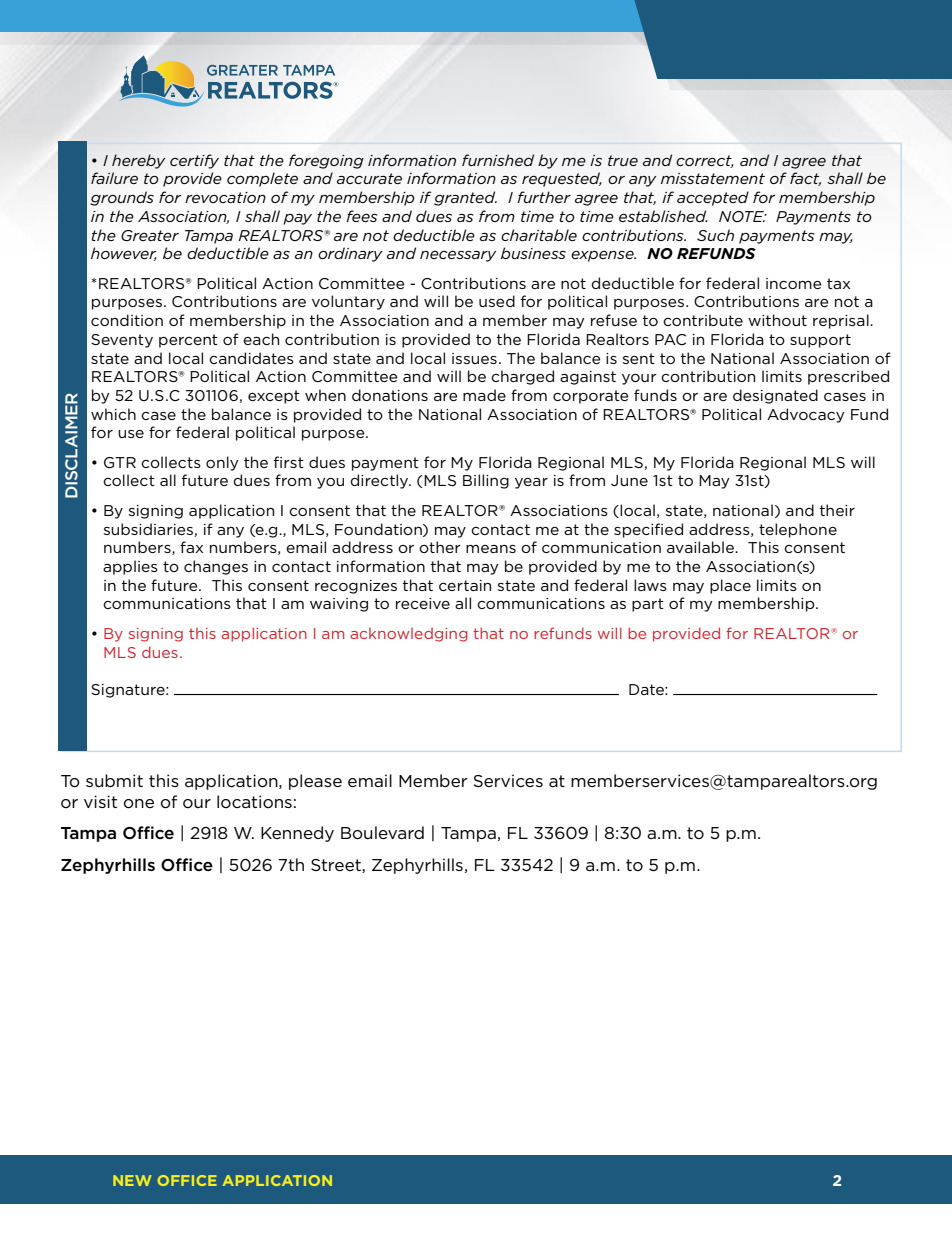 The height and width of the screenshot is (1233, 952). Describe the element at coordinates (254, 801) in the screenshot. I see `locations` at that location.
